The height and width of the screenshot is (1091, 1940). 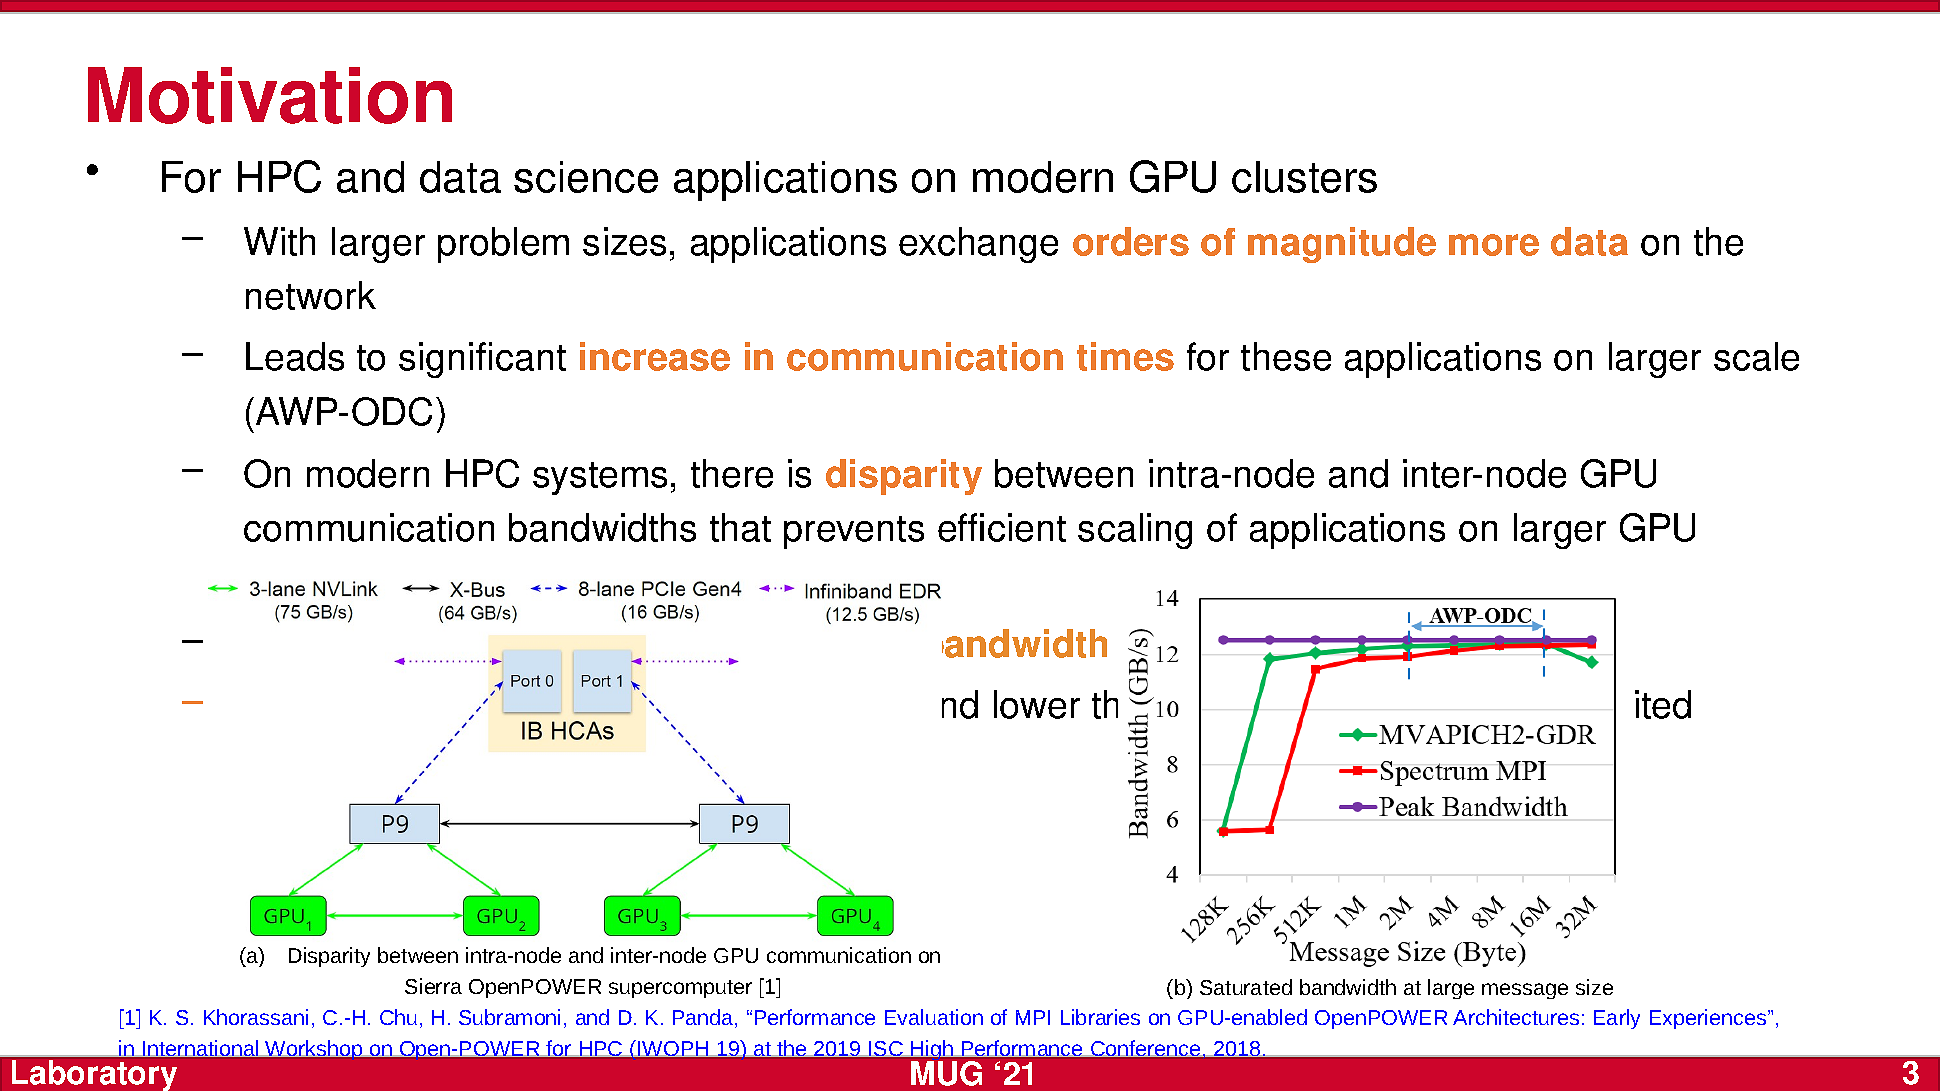 I want to click on scaling, so click(x=1135, y=531).
